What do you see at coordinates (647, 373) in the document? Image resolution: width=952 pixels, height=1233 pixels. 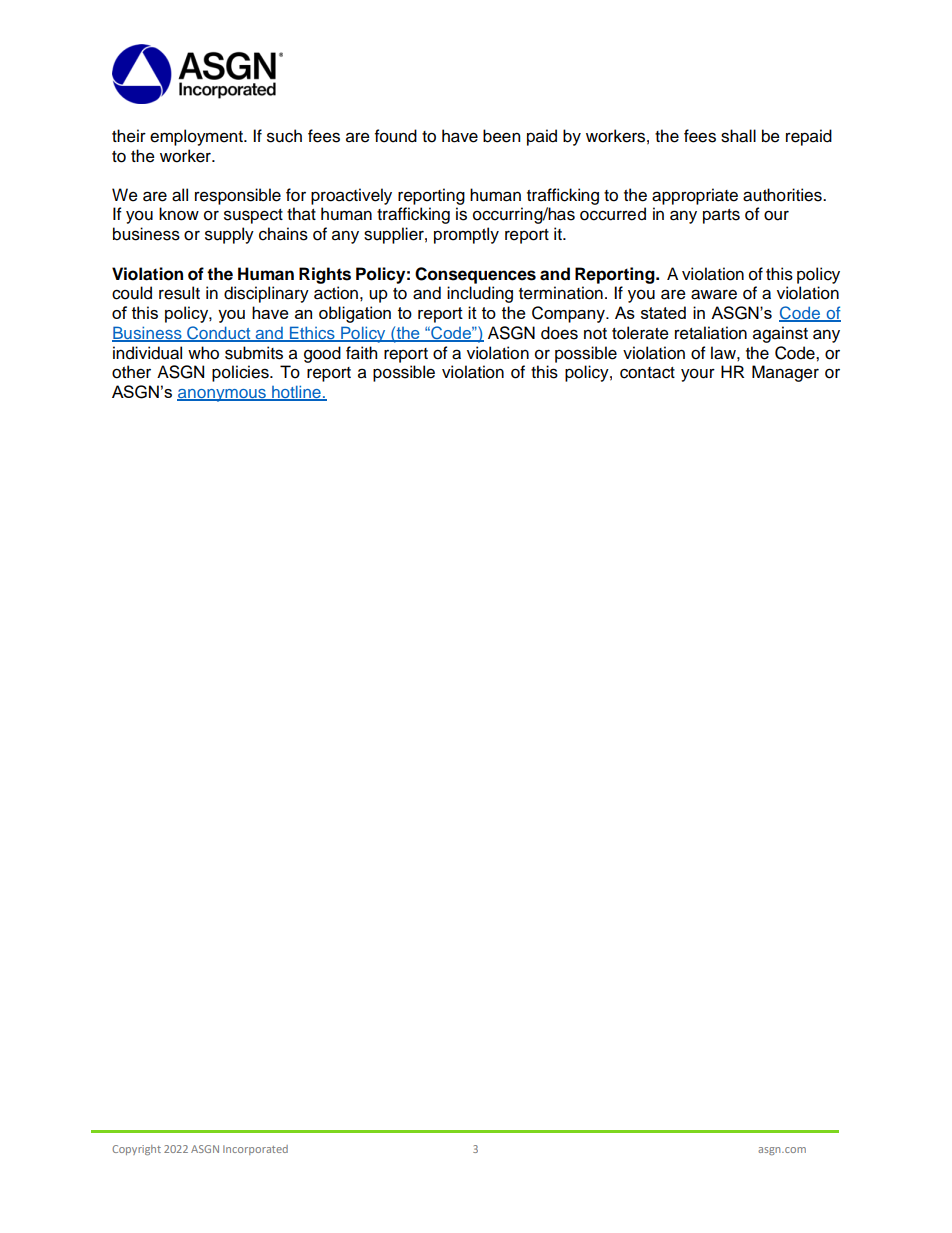 I see `contact` at bounding box center [647, 373].
